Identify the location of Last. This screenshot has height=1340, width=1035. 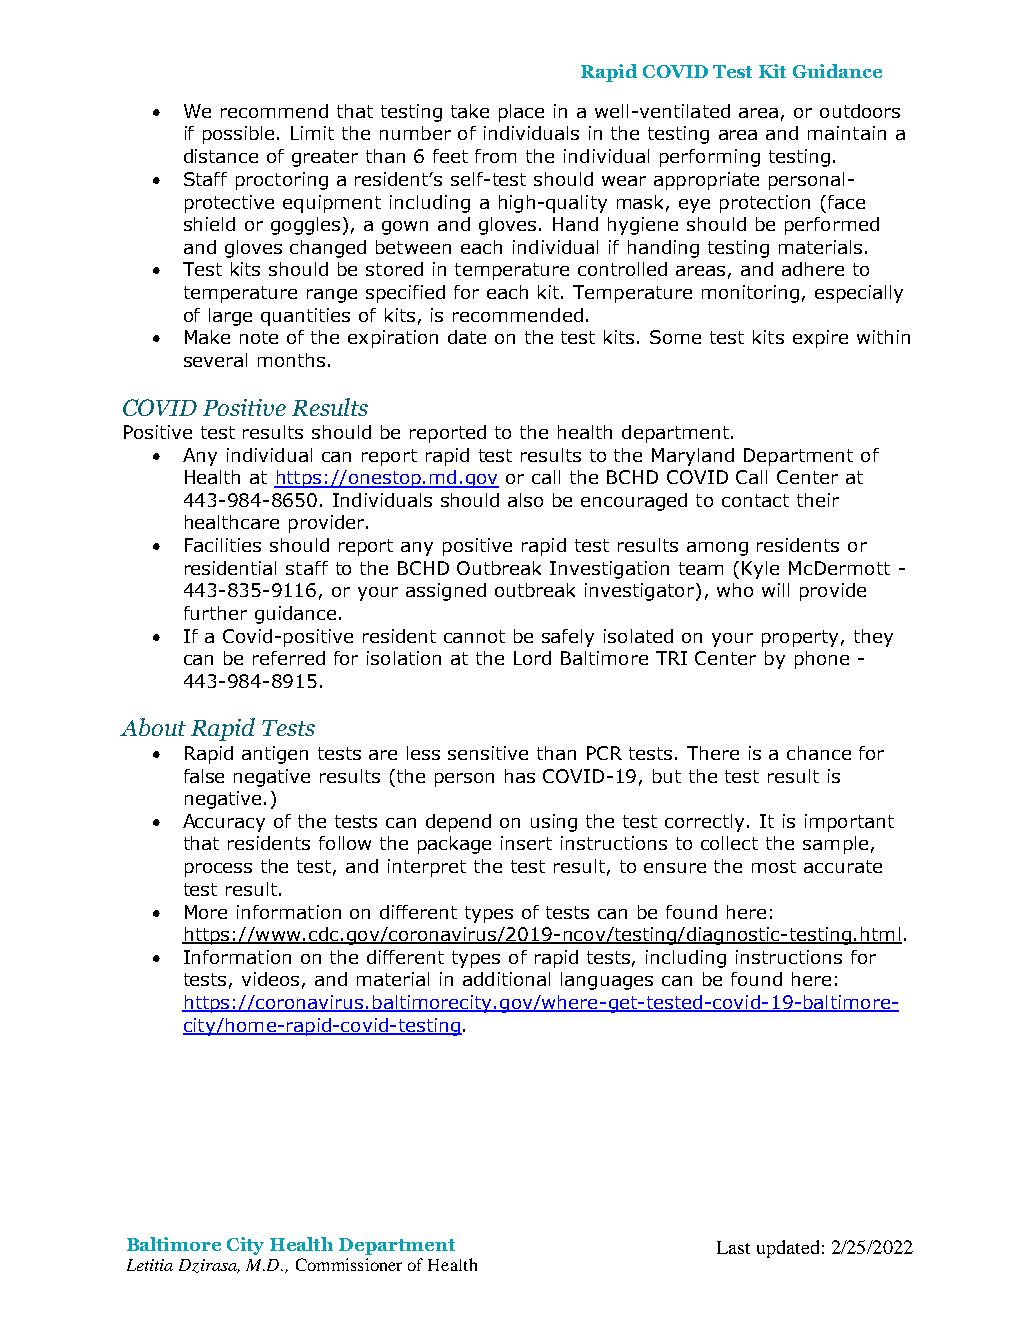
(733, 1247).
